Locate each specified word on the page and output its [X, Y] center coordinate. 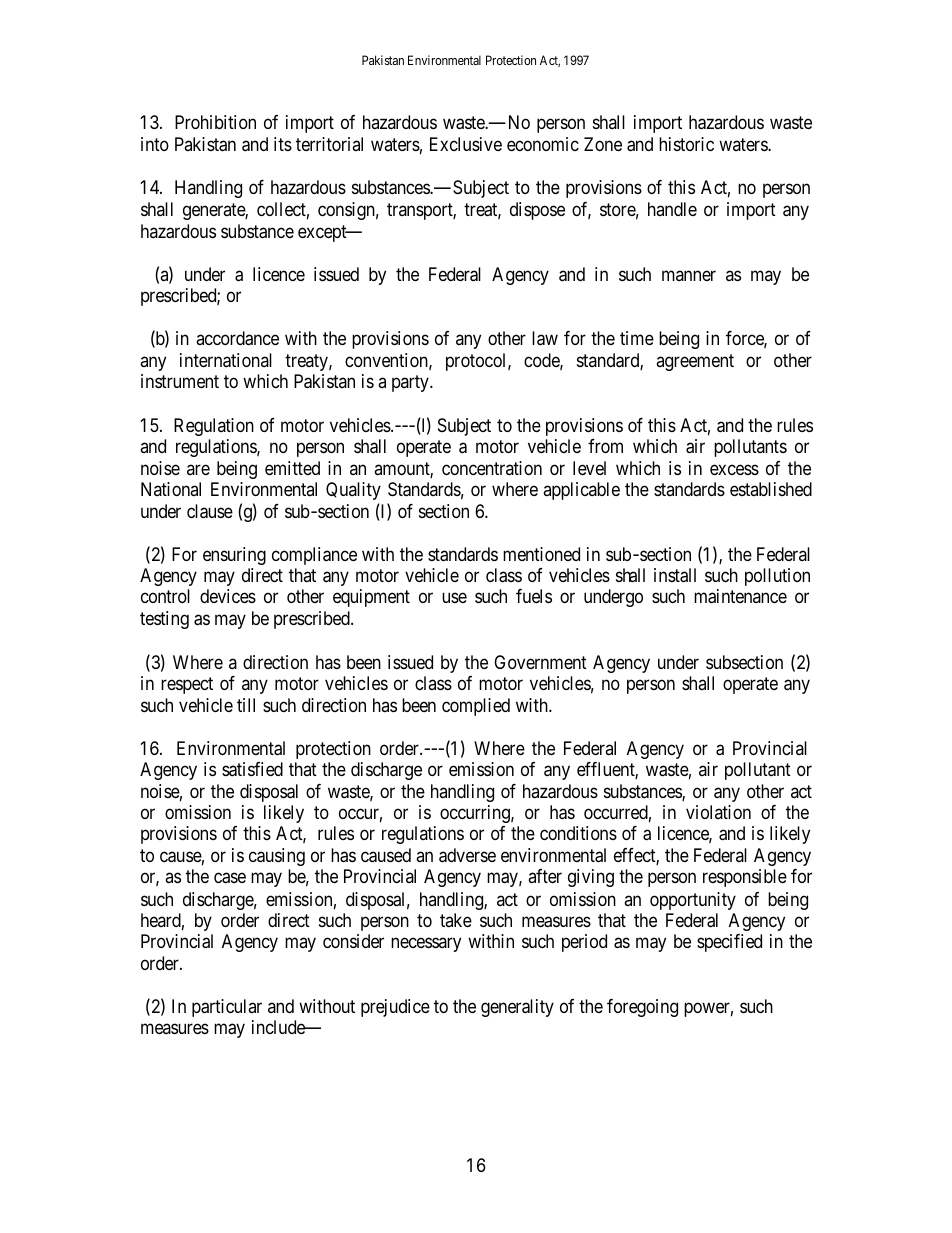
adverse [467, 855]
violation [718, 812]
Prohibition [215, 122]
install [675, 575]
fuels [534, 596]
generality [517, 1008]
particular [227, 1008]
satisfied [252, 769]
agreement [695, 363]
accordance [237, 338]
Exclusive [466, 144]
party [411, 384]
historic [686, 144]
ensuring [234, 556]
